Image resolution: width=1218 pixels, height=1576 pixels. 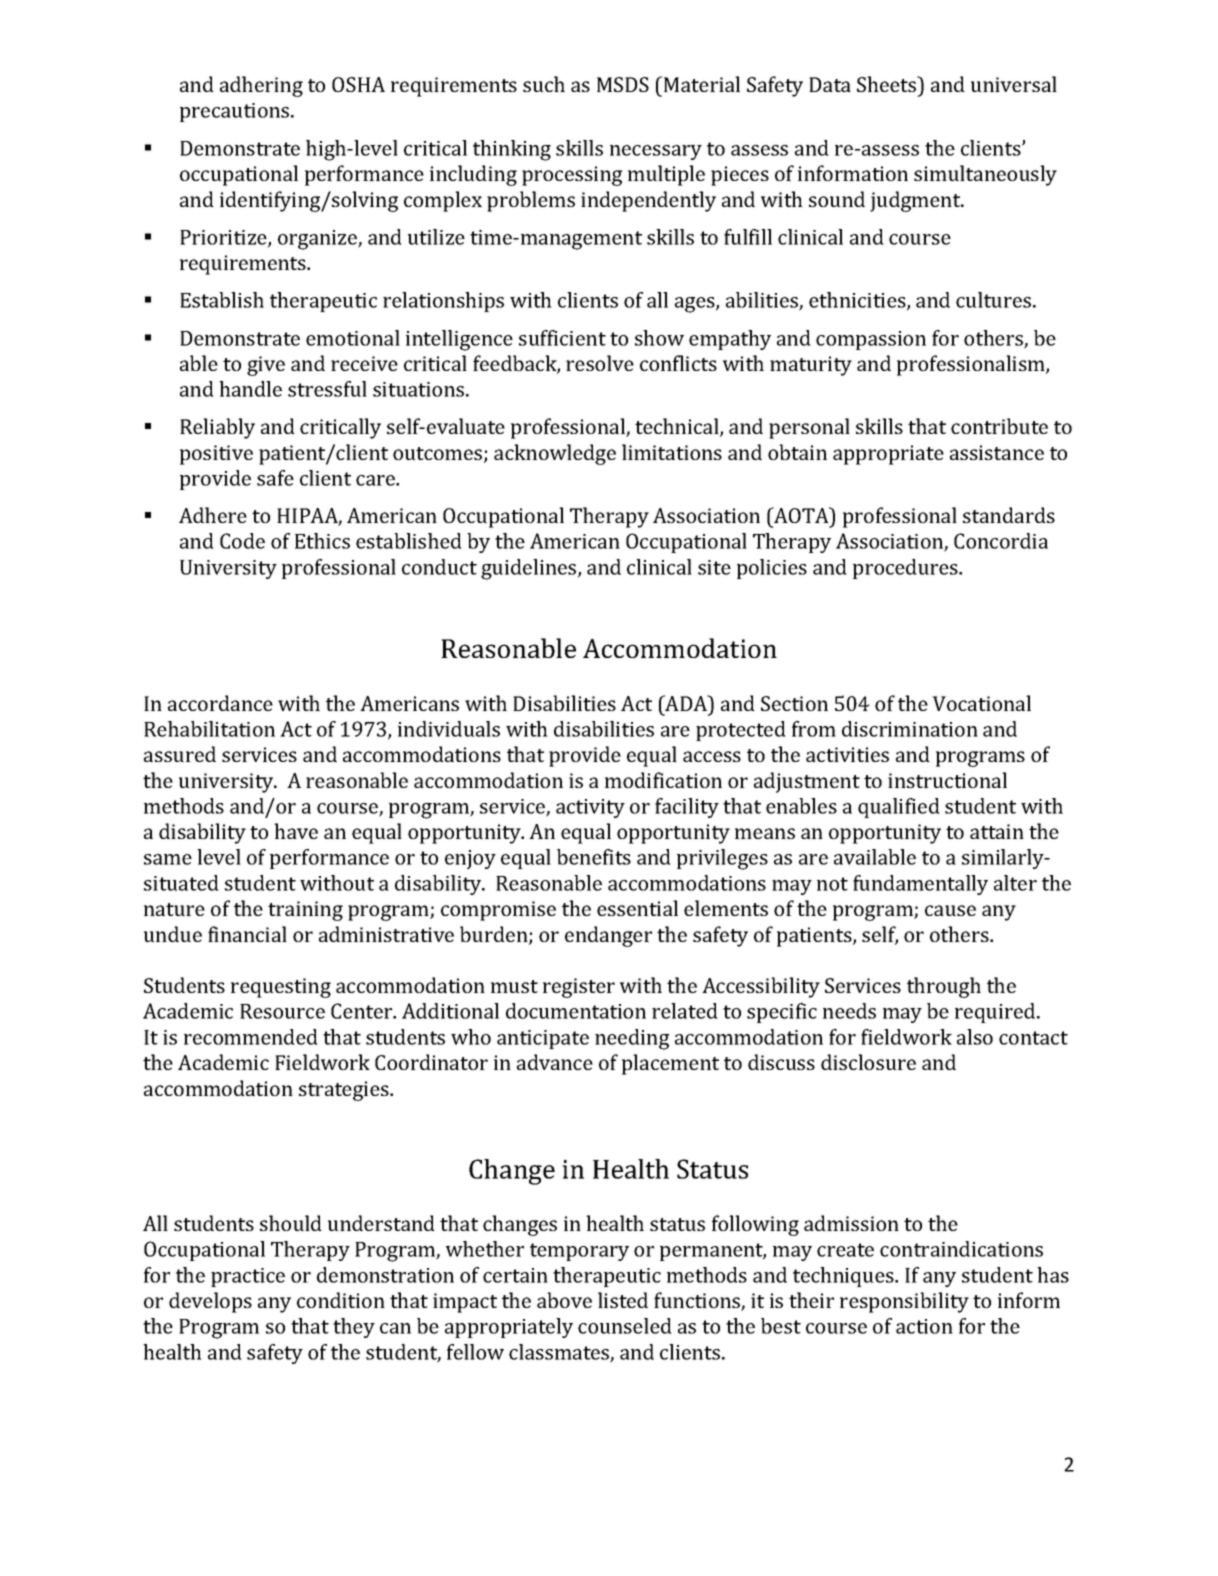 What do you see at coordinates (248, 1277) in the document?
I see `practice` at bounding box center [248, 1277].
